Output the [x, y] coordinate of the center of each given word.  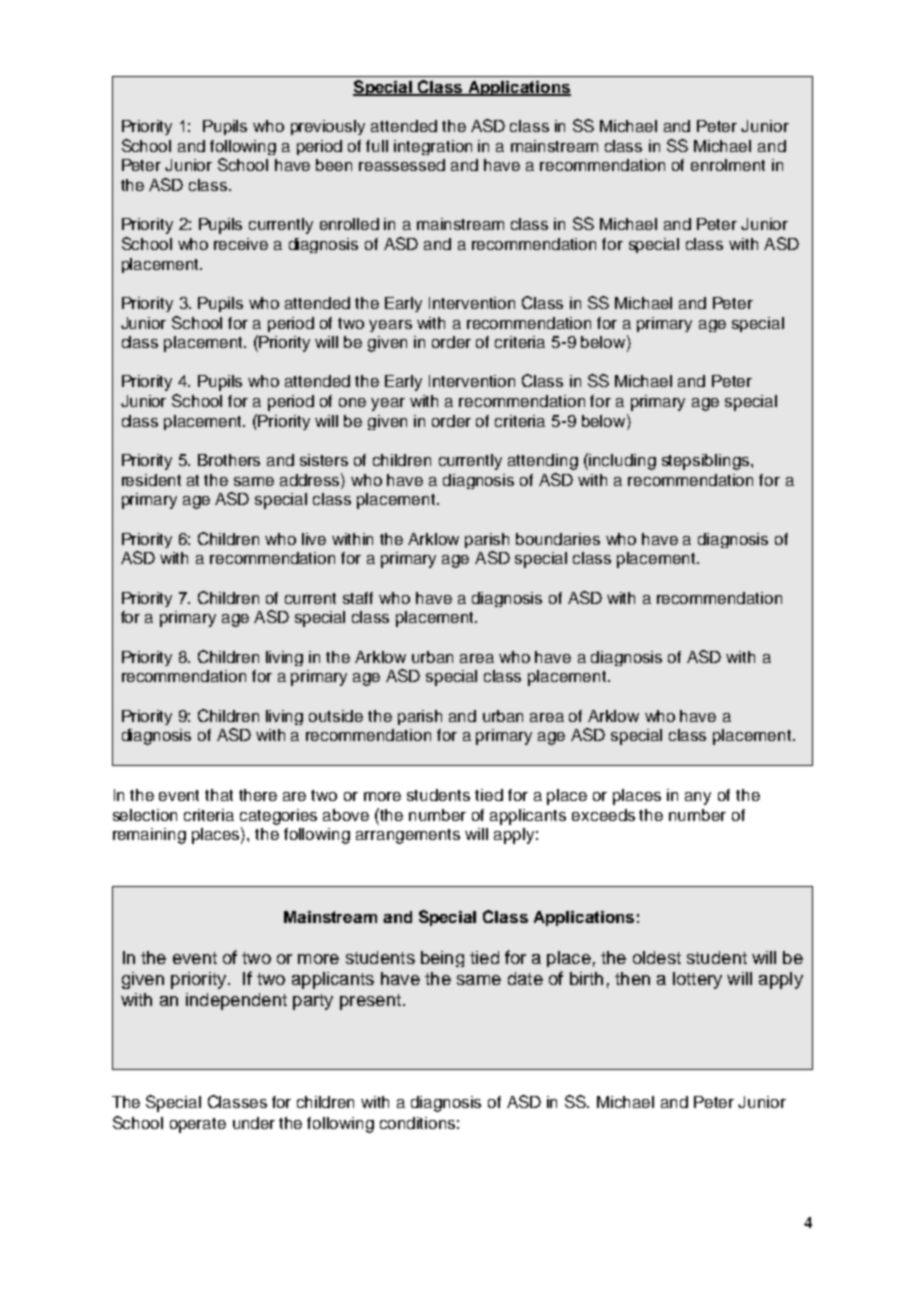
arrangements [408, 836]
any [698, 798]
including [622, 462]
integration [433, 147]
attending [543, 462]
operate [198, 1125]
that [219, 795]
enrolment [728, 165]
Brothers [229, 460]
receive [241, 244]
